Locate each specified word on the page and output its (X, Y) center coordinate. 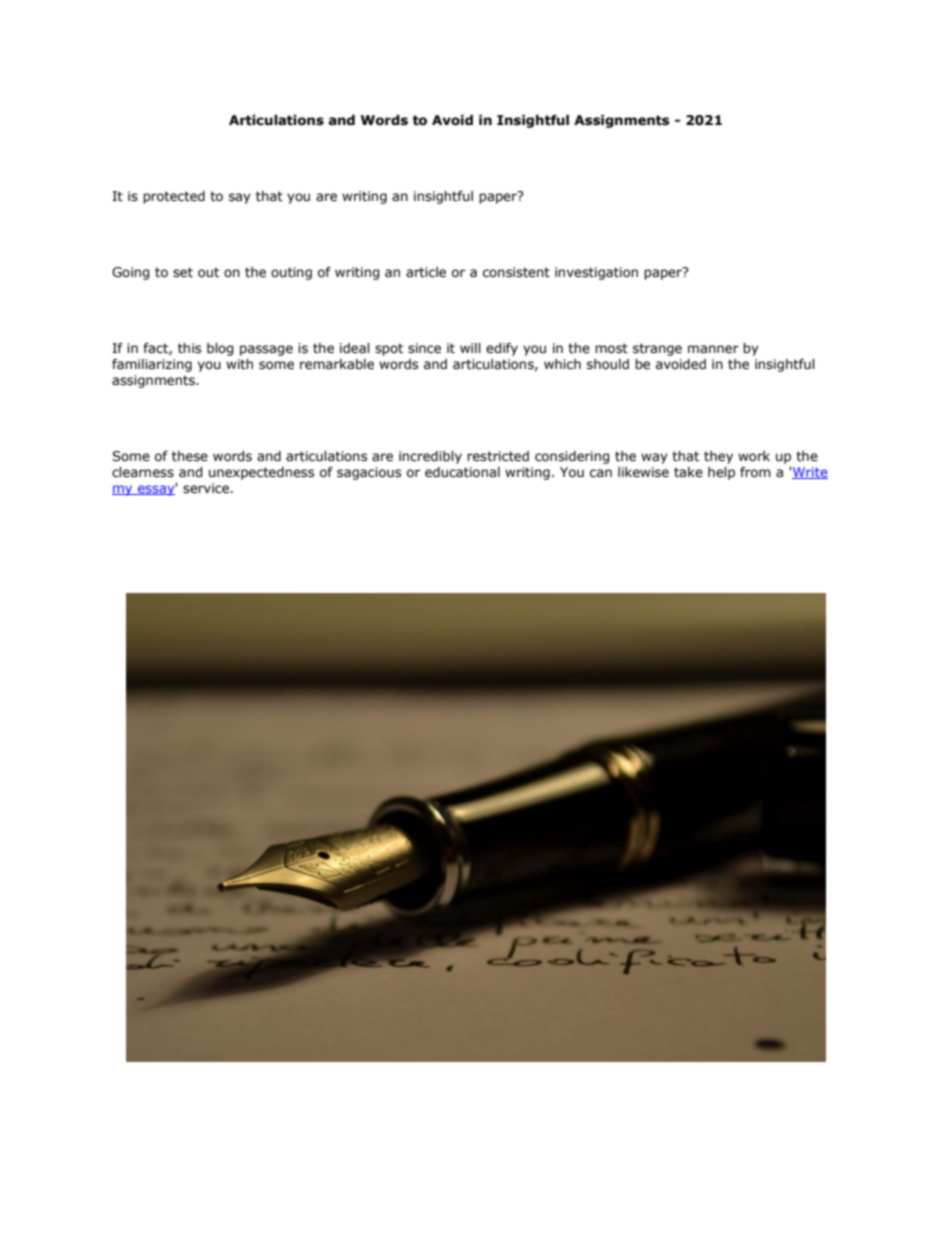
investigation (596, 273)
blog (220, 349)
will (470, 348)
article (426, 272)
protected (174, 197)
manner (713, 349)
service (207, 488)
